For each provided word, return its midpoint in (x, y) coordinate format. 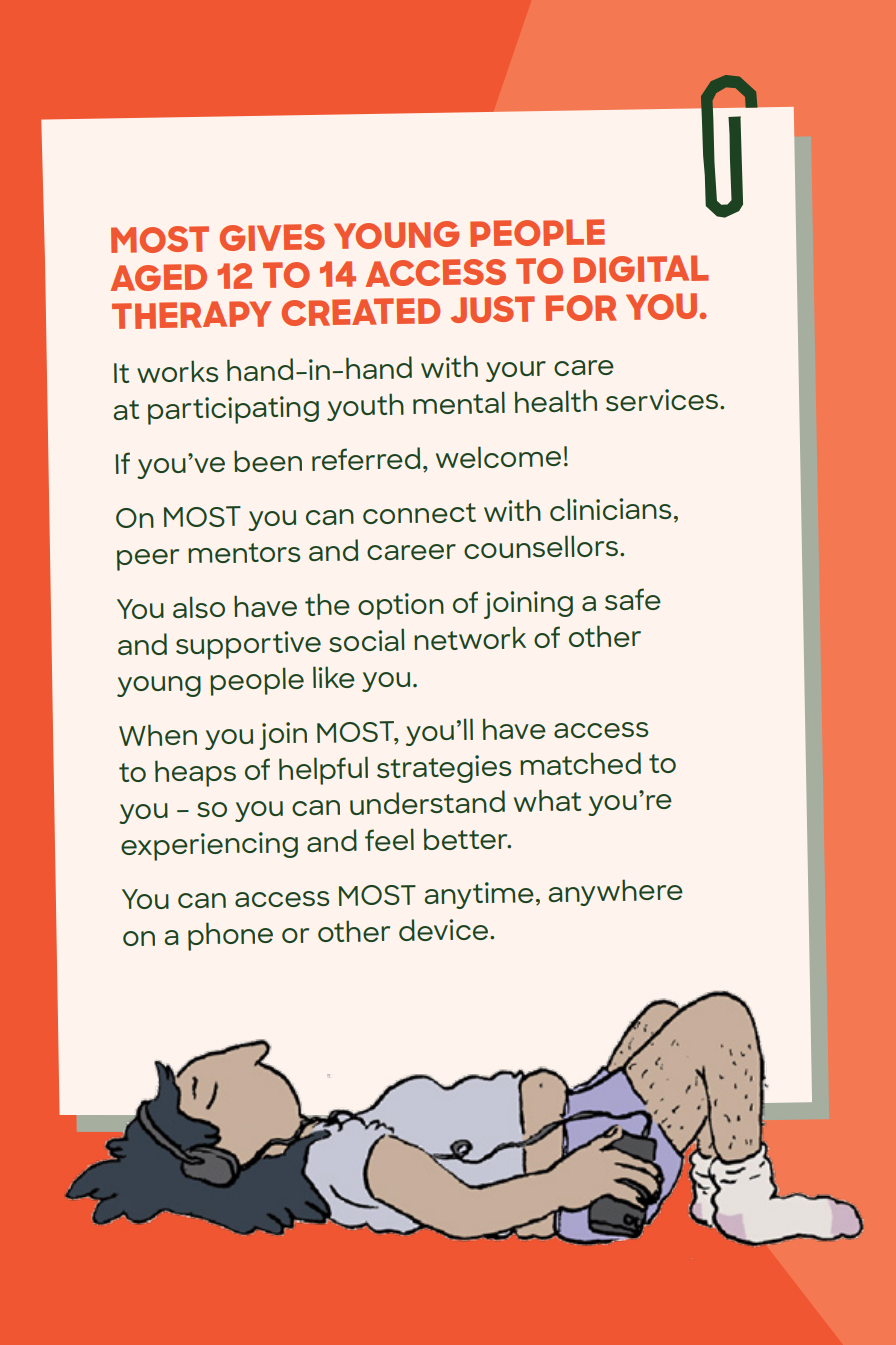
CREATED (360, 312)
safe (633, 599)
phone (230, 936)
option (401, 606)
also (199, 607)
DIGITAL (641, 269)
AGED (158, 277)
